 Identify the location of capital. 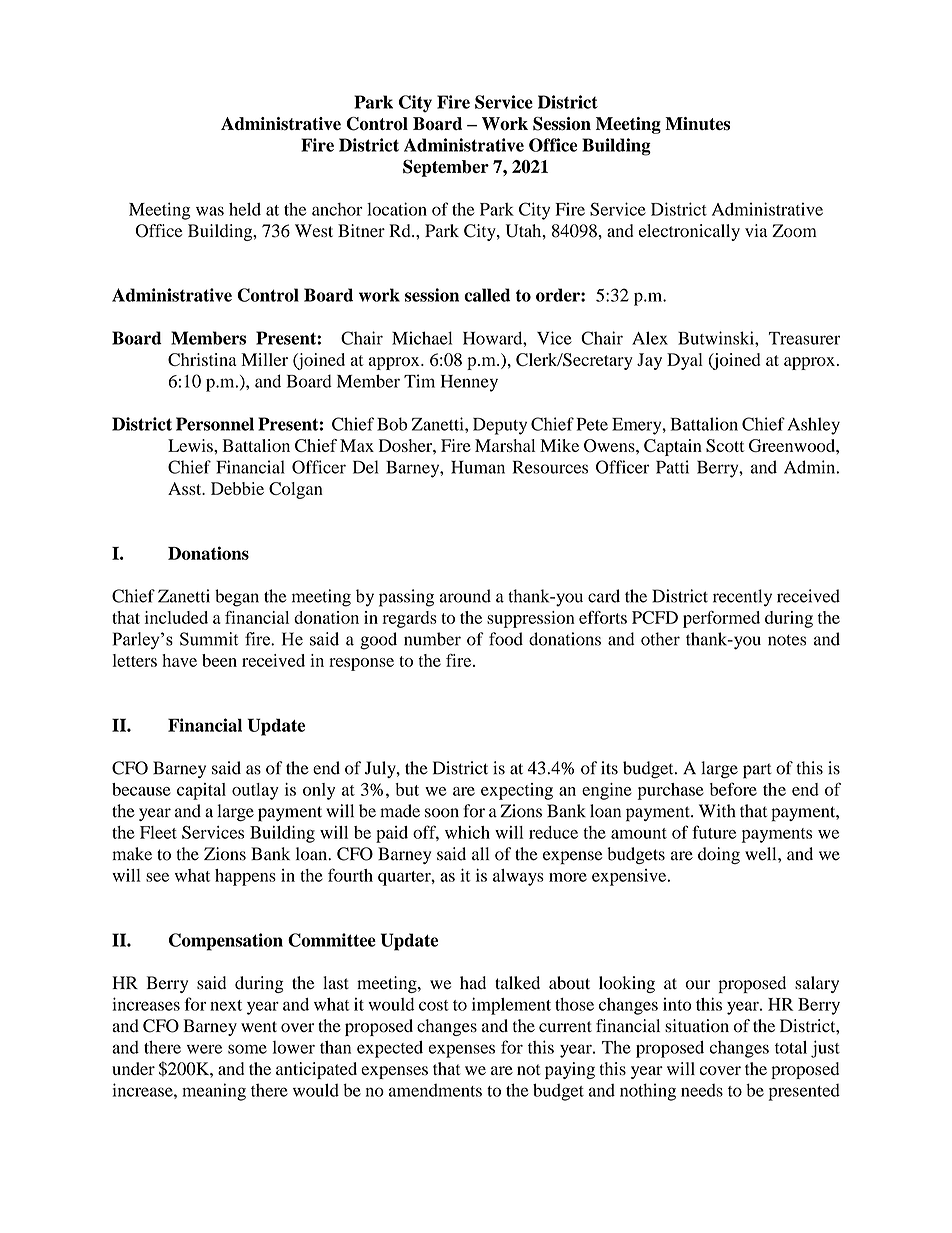
(201, 791).
